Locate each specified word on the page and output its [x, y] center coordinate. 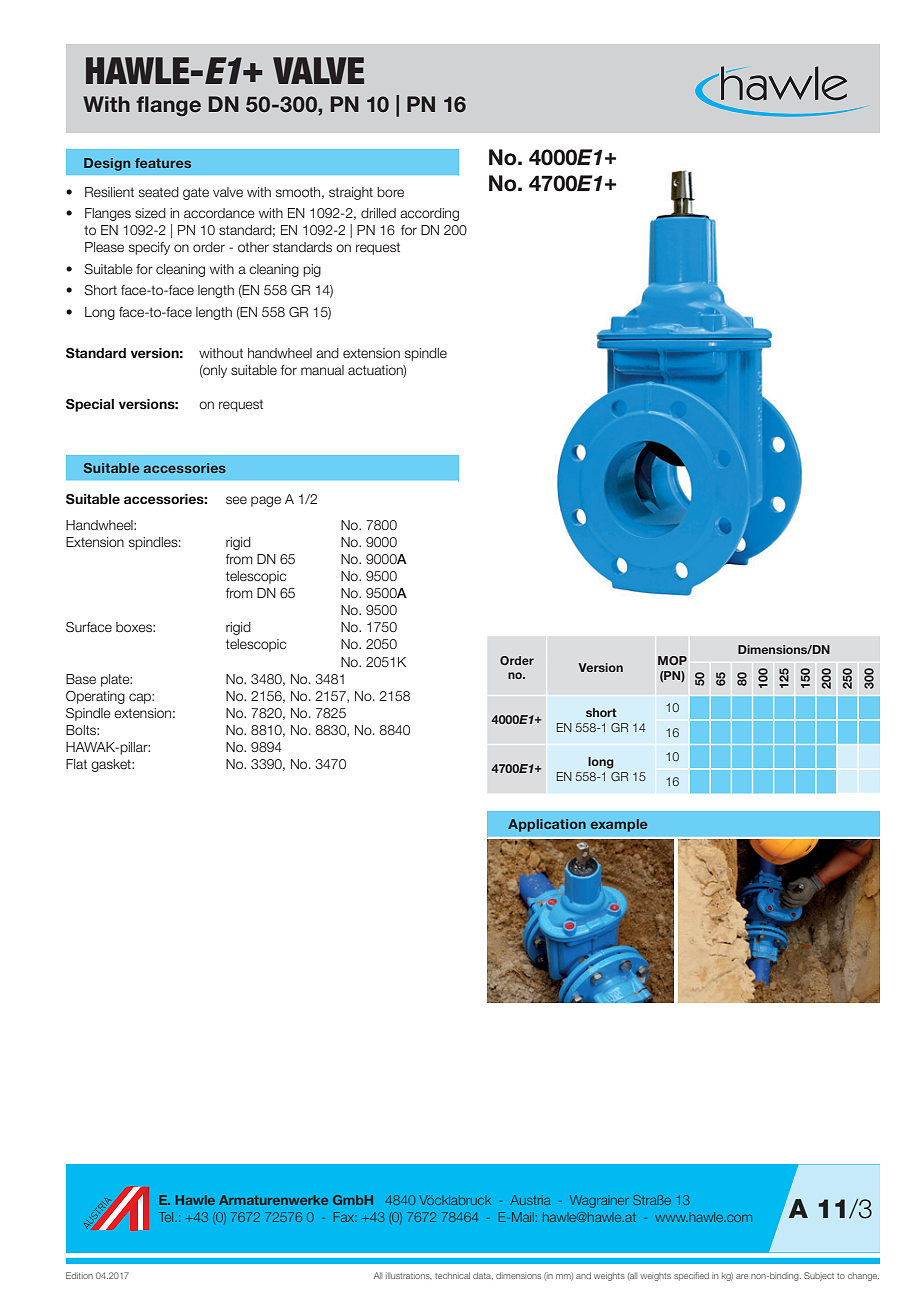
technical [452, 1275]
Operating [95, 697]
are [742, 1276]
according [429, 214]
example [618, 825]
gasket [112, 765]
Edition [79, 1275]
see [236, 500]
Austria [530, 1200]
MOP [672, 660]
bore [390, 192]
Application [547, 825]
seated [159, 192]
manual [322, 370]
